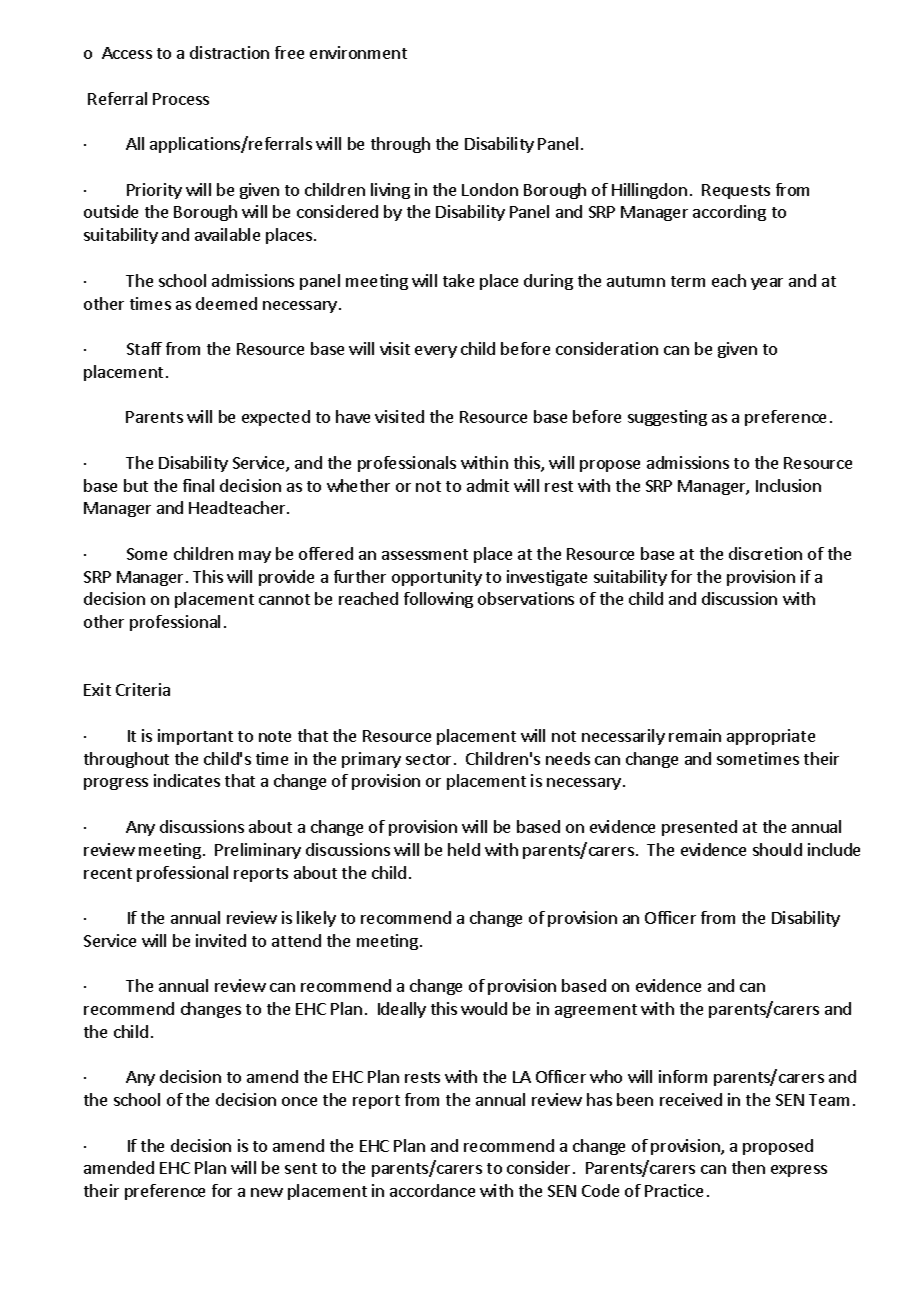 This screenshot has width=924, height=1308. What do you see at coordinates (144, 348) in the screenshot?
I see `Staff` at bounding box center [144, 348].
